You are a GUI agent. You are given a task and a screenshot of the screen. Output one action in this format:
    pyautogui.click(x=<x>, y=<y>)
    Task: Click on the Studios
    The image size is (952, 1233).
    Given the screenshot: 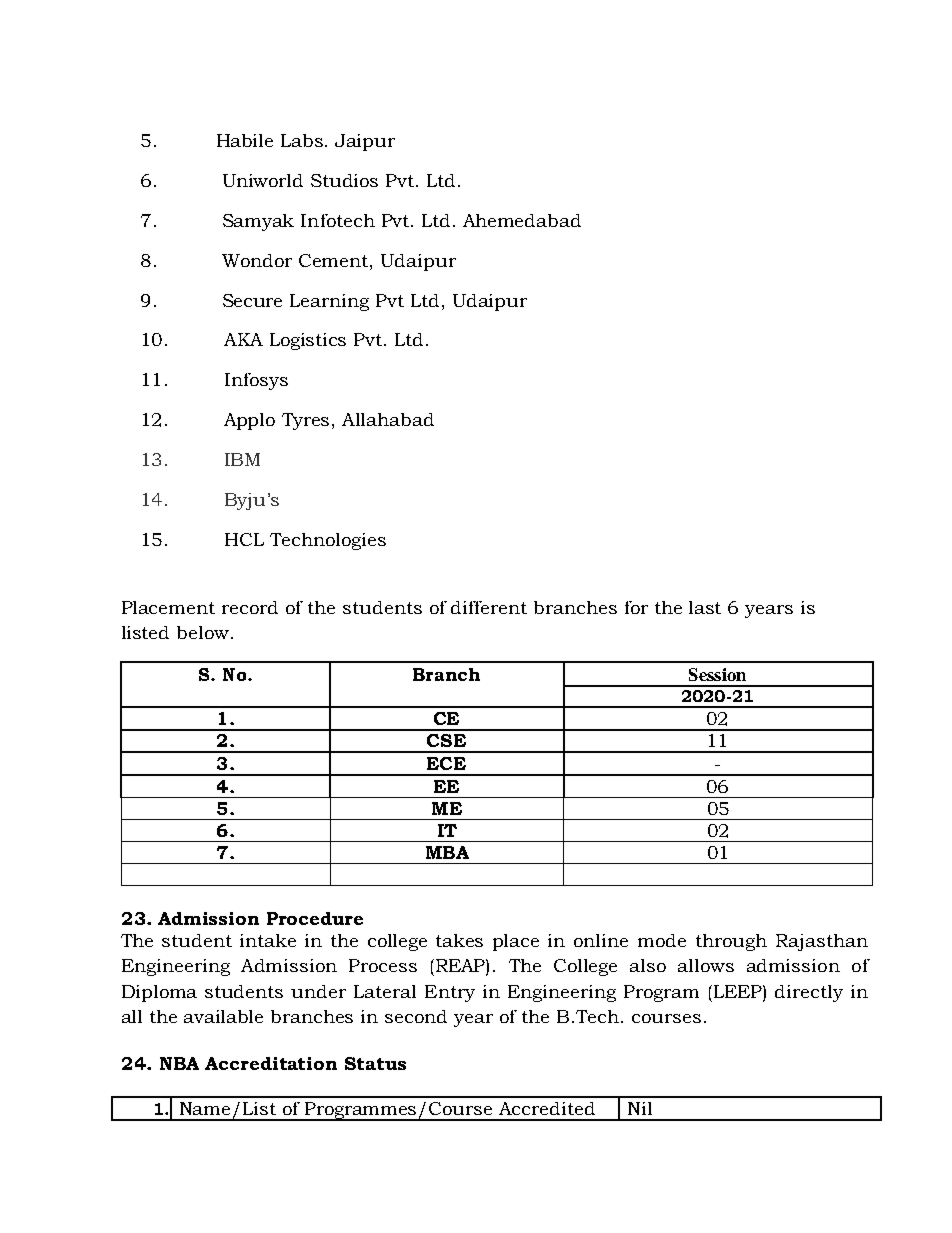 What is the action you would take?
    pyautogui.click(x=344, y=180)
